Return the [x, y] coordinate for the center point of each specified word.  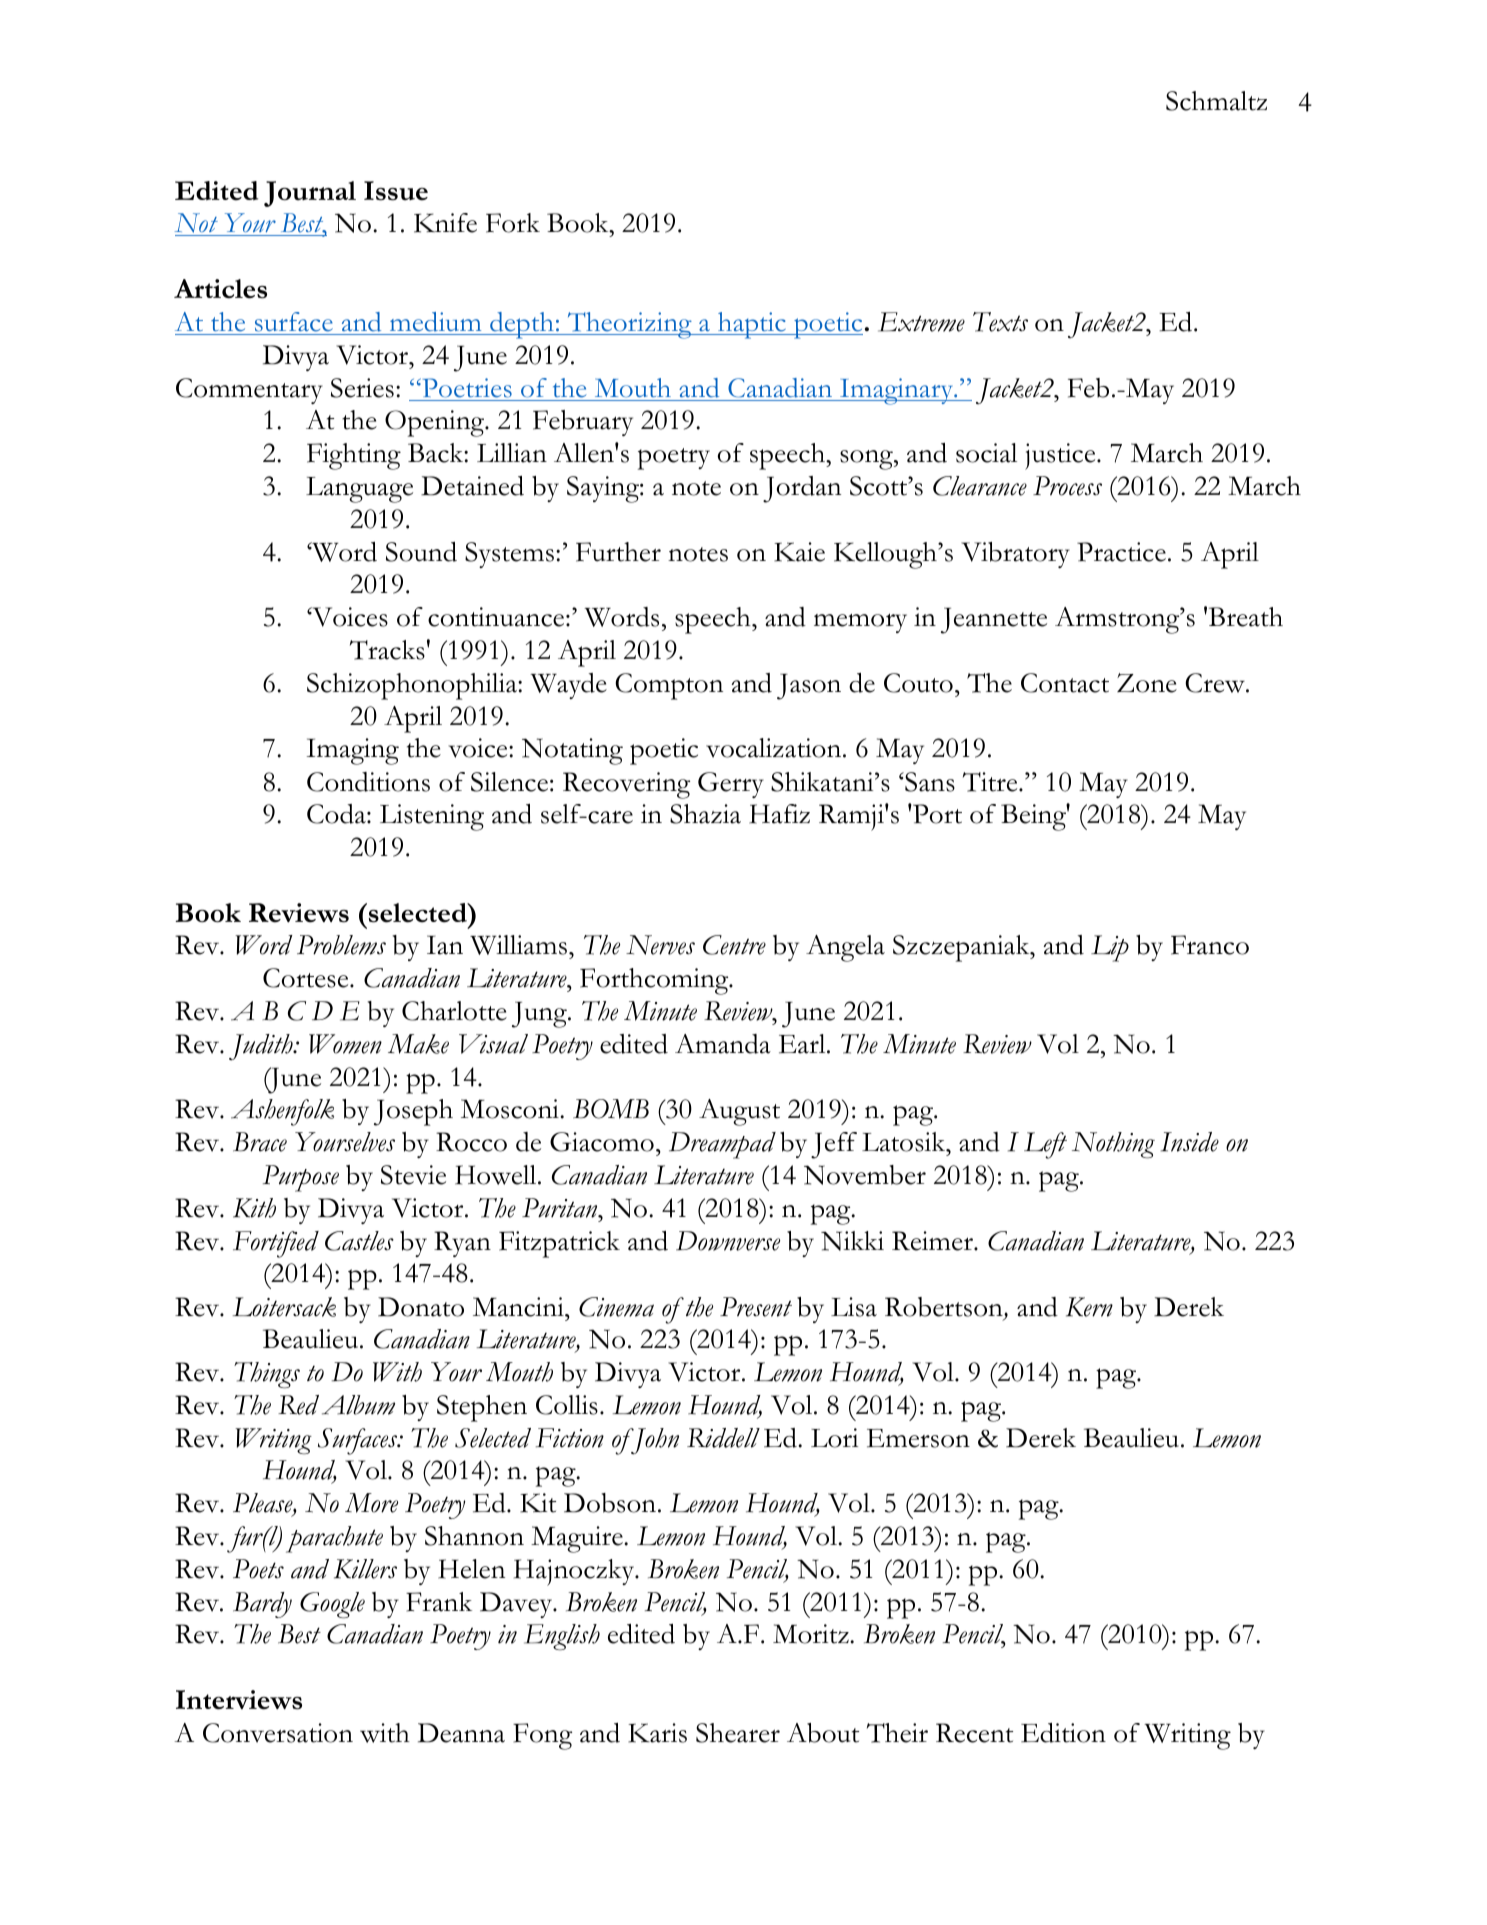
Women [345, 1044]
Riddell [723, 1438]
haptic [752, 325]
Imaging [353, 751]
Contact [1065, 683]
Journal [310, 194]
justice [1061, 456]
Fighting [354, 456]
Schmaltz [1216, 101]
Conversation [278, 1733]
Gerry [731, 785]
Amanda [723, 1044]
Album [358, 1405]
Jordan [802, 489]
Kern [1089, 1307]
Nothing [1113, 1145]
